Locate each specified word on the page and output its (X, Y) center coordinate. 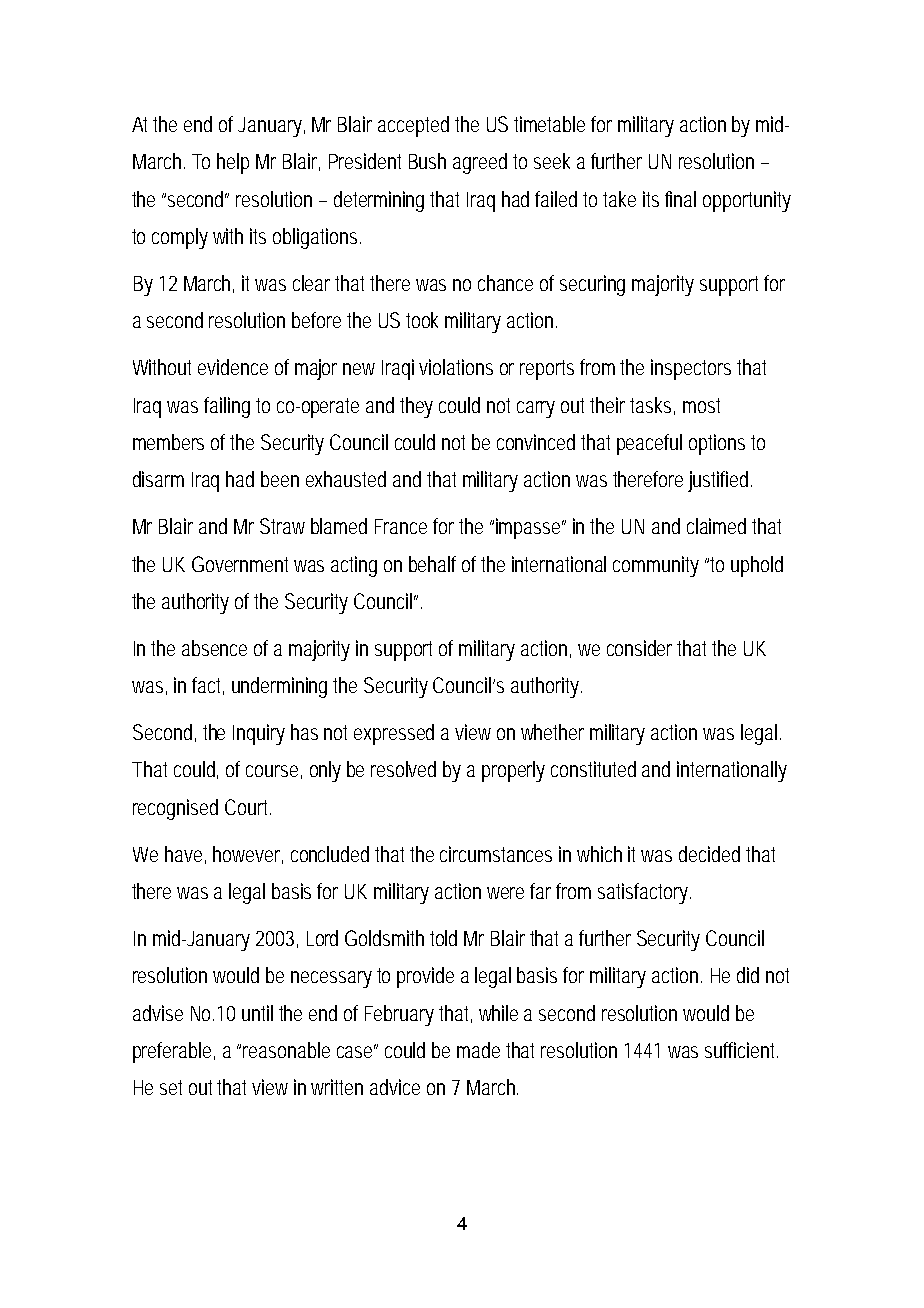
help (233, 163)
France (401, 526)
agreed (480, 163)
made (478, 1050)
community (656, 566)
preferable (174, 1052)
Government (243, 564)
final (680, 199)
